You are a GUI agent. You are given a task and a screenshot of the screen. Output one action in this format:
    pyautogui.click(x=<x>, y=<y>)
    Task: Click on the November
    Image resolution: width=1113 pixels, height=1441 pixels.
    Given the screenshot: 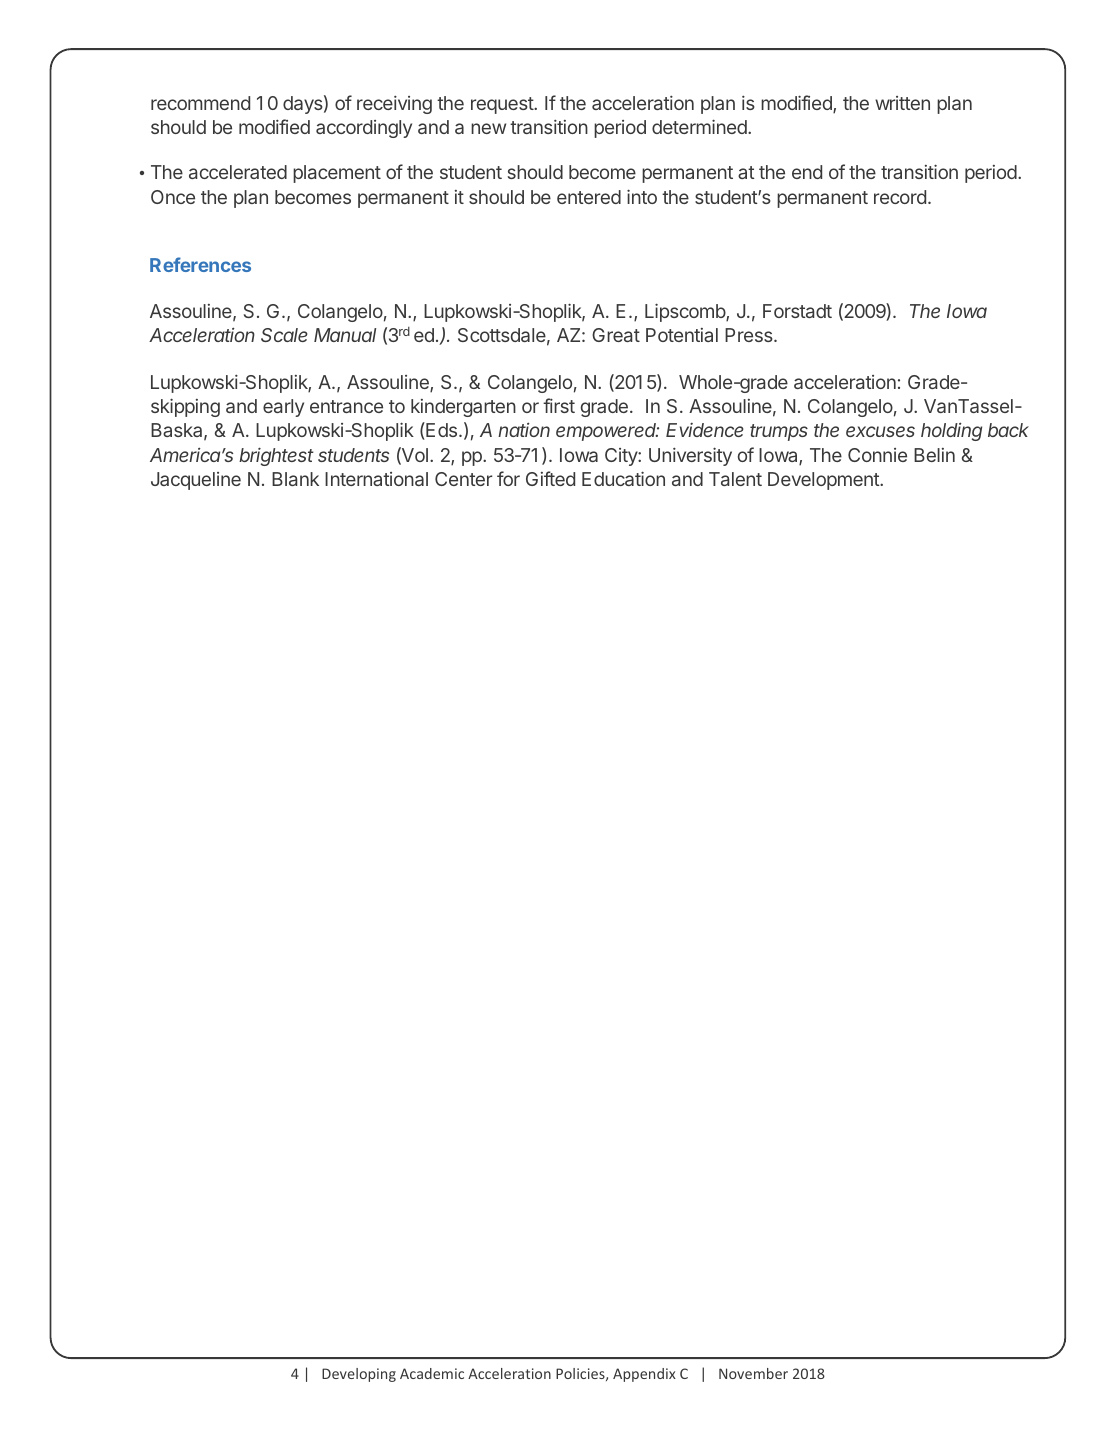 What is the action you would take?
    pyautogui.click(x=753, y=1373)
